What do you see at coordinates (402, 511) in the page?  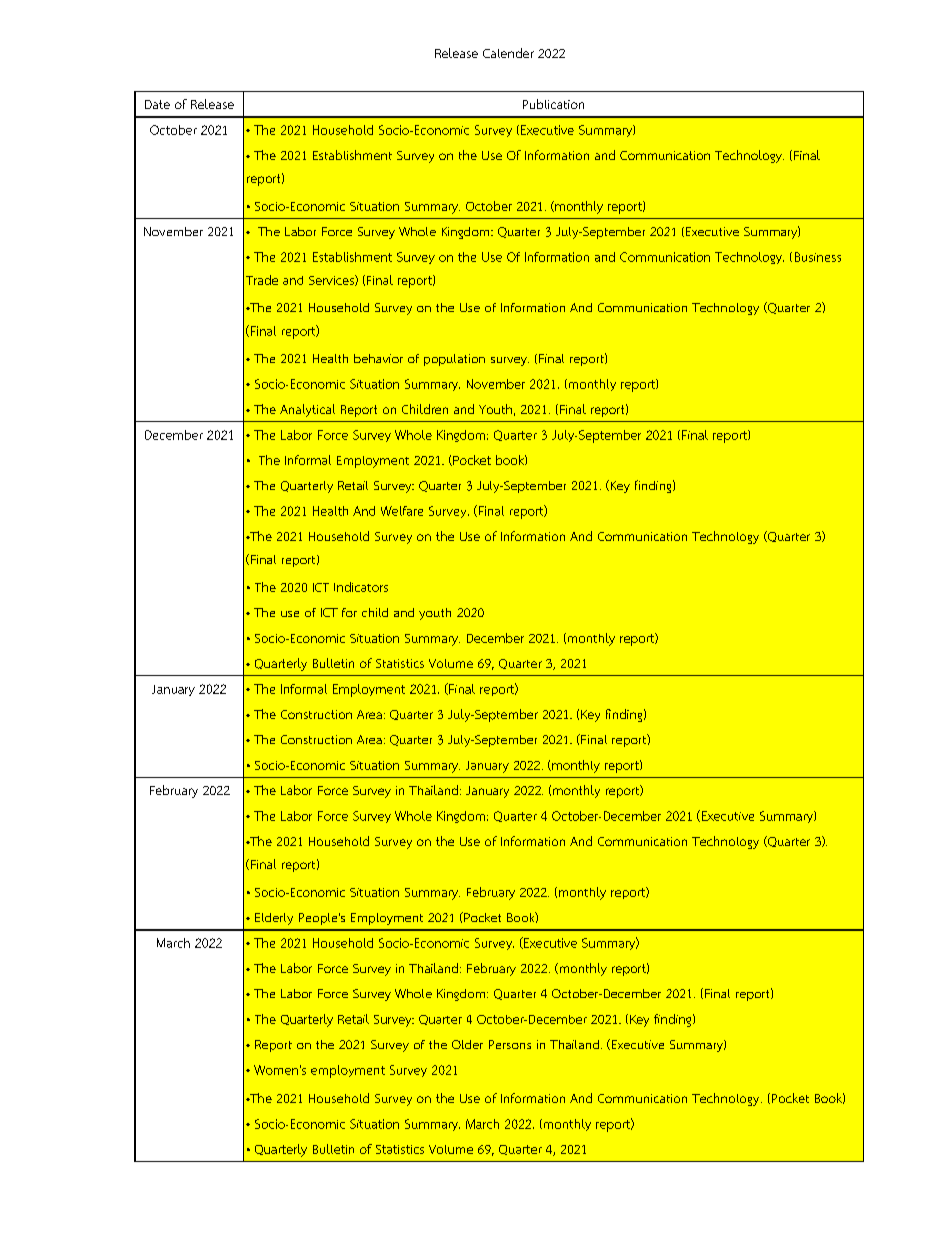 I see `Welfare` at bounding box center [402, 511].
